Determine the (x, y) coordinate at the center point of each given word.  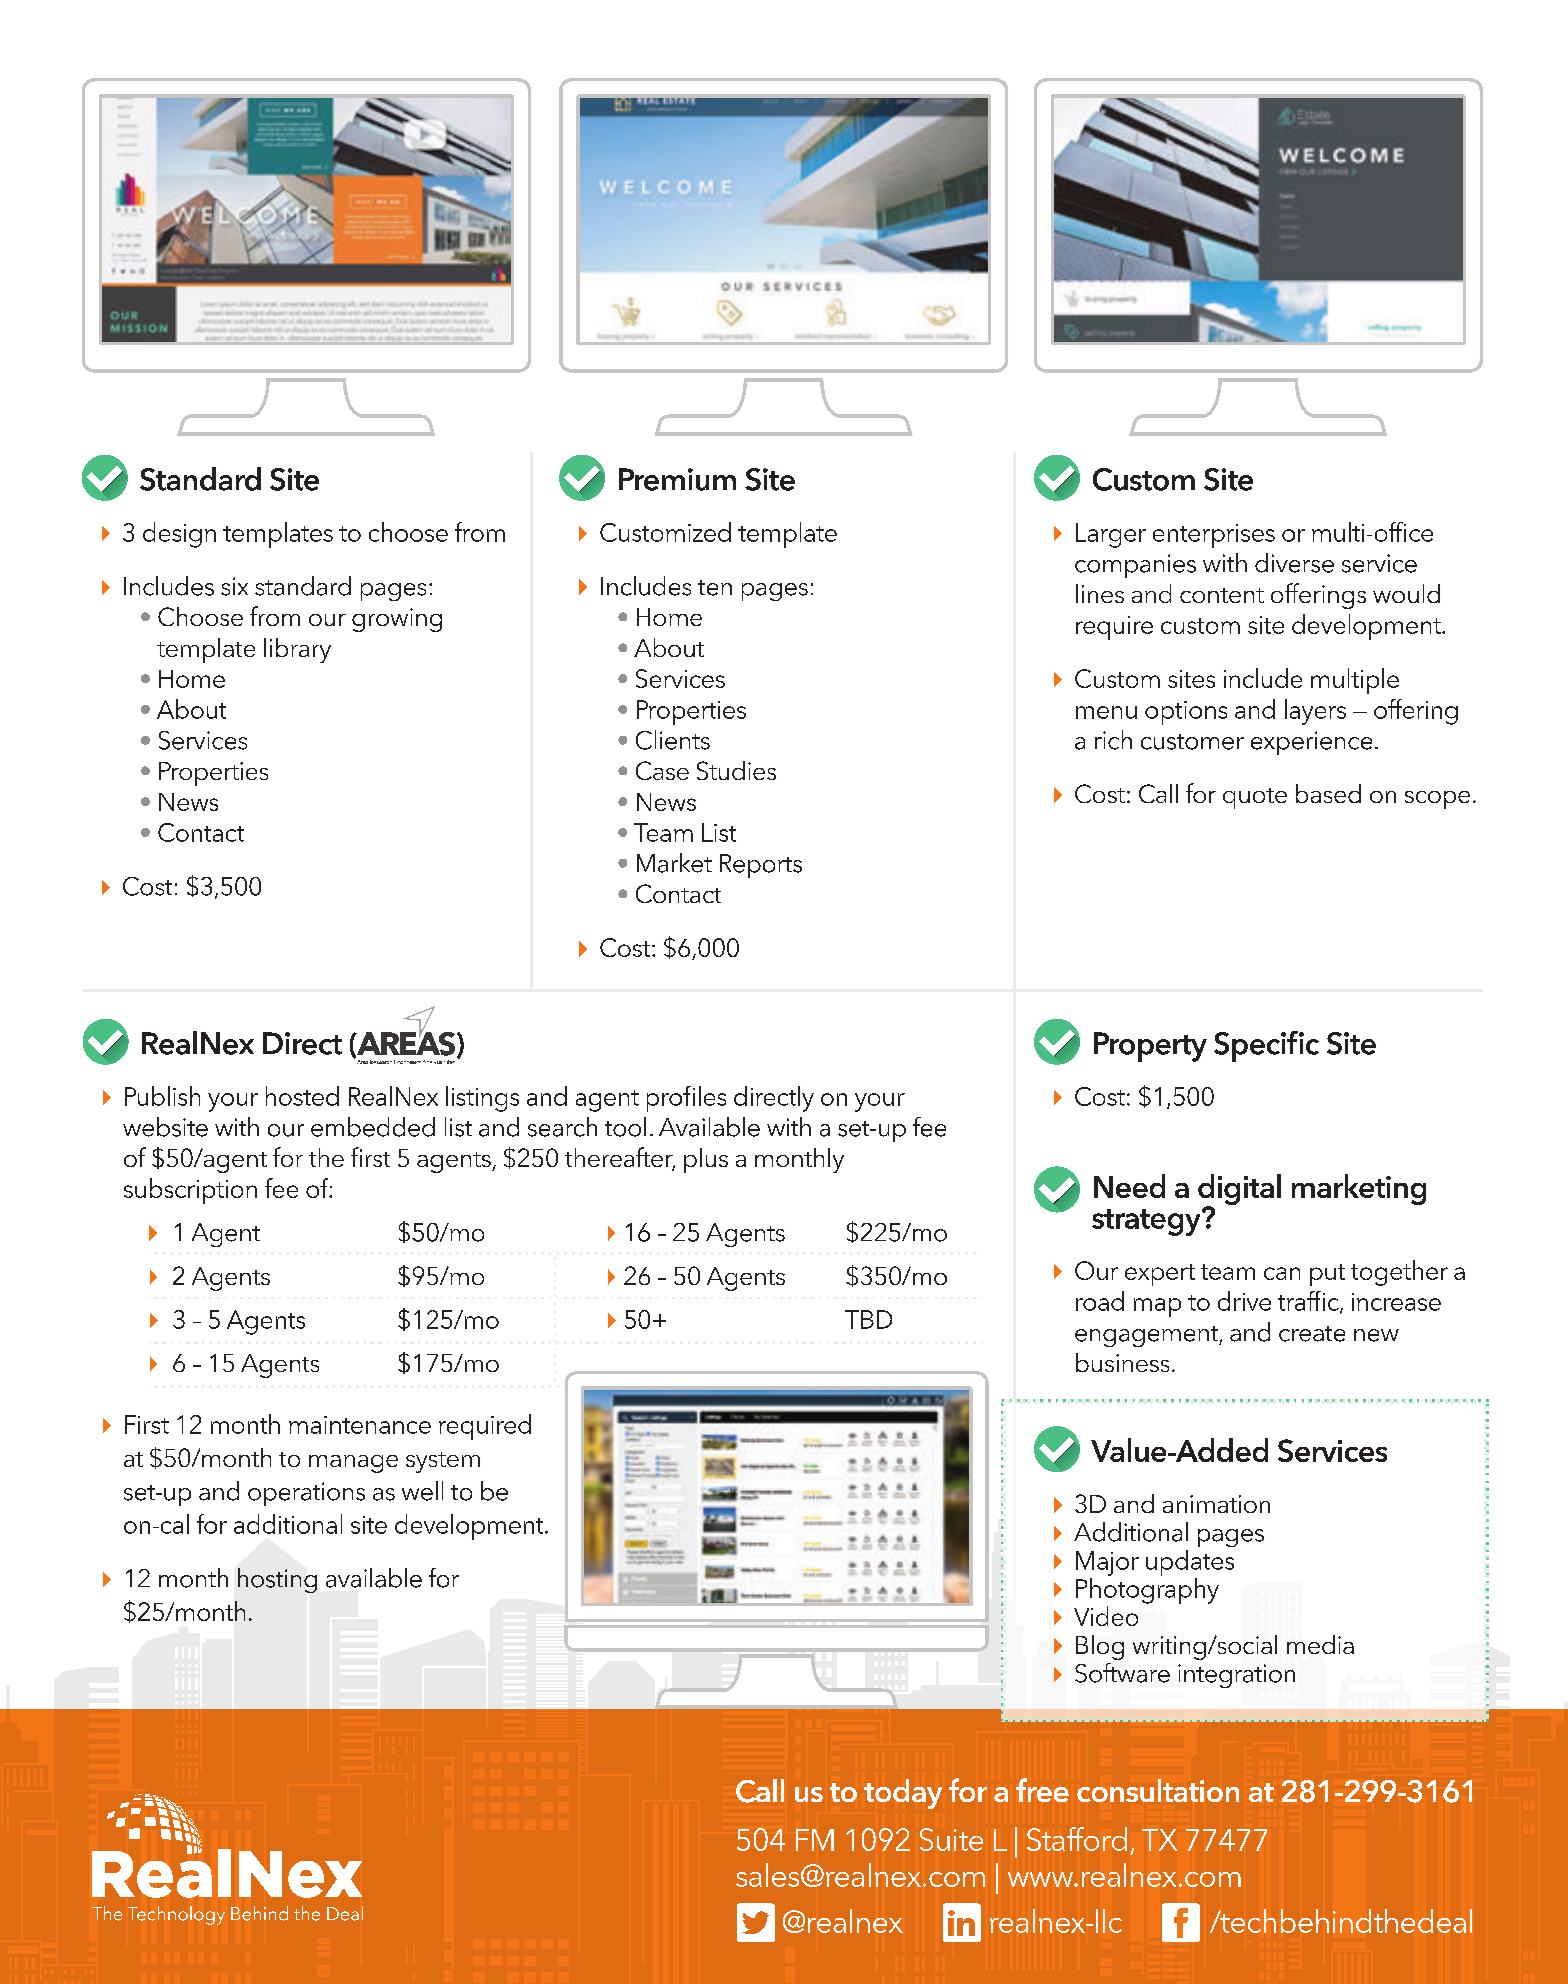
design (179, 535)
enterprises (1214, 536)
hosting (277, 1580)
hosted (302, 1096)
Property (1150, 1047)
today (903, 1794)
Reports (761, 866)
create (1312, 1334)
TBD (868, 1319)
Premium (677, 479)
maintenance (360, 1425)
